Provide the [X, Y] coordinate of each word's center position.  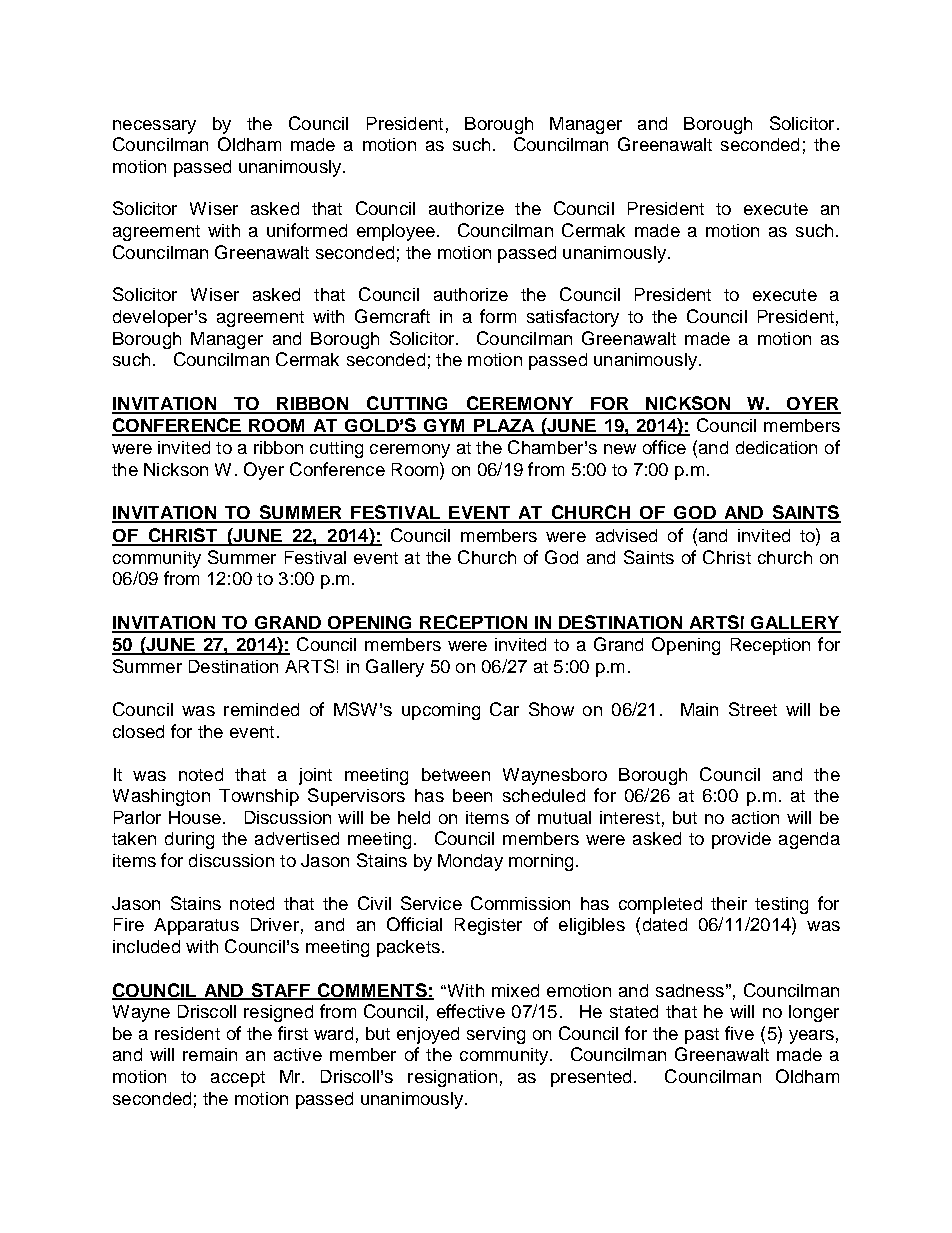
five [739, 1033]
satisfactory [573, 318]
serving [496, 1035]
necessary [154, 127]
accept [238, 1079]
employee [396, 232]
